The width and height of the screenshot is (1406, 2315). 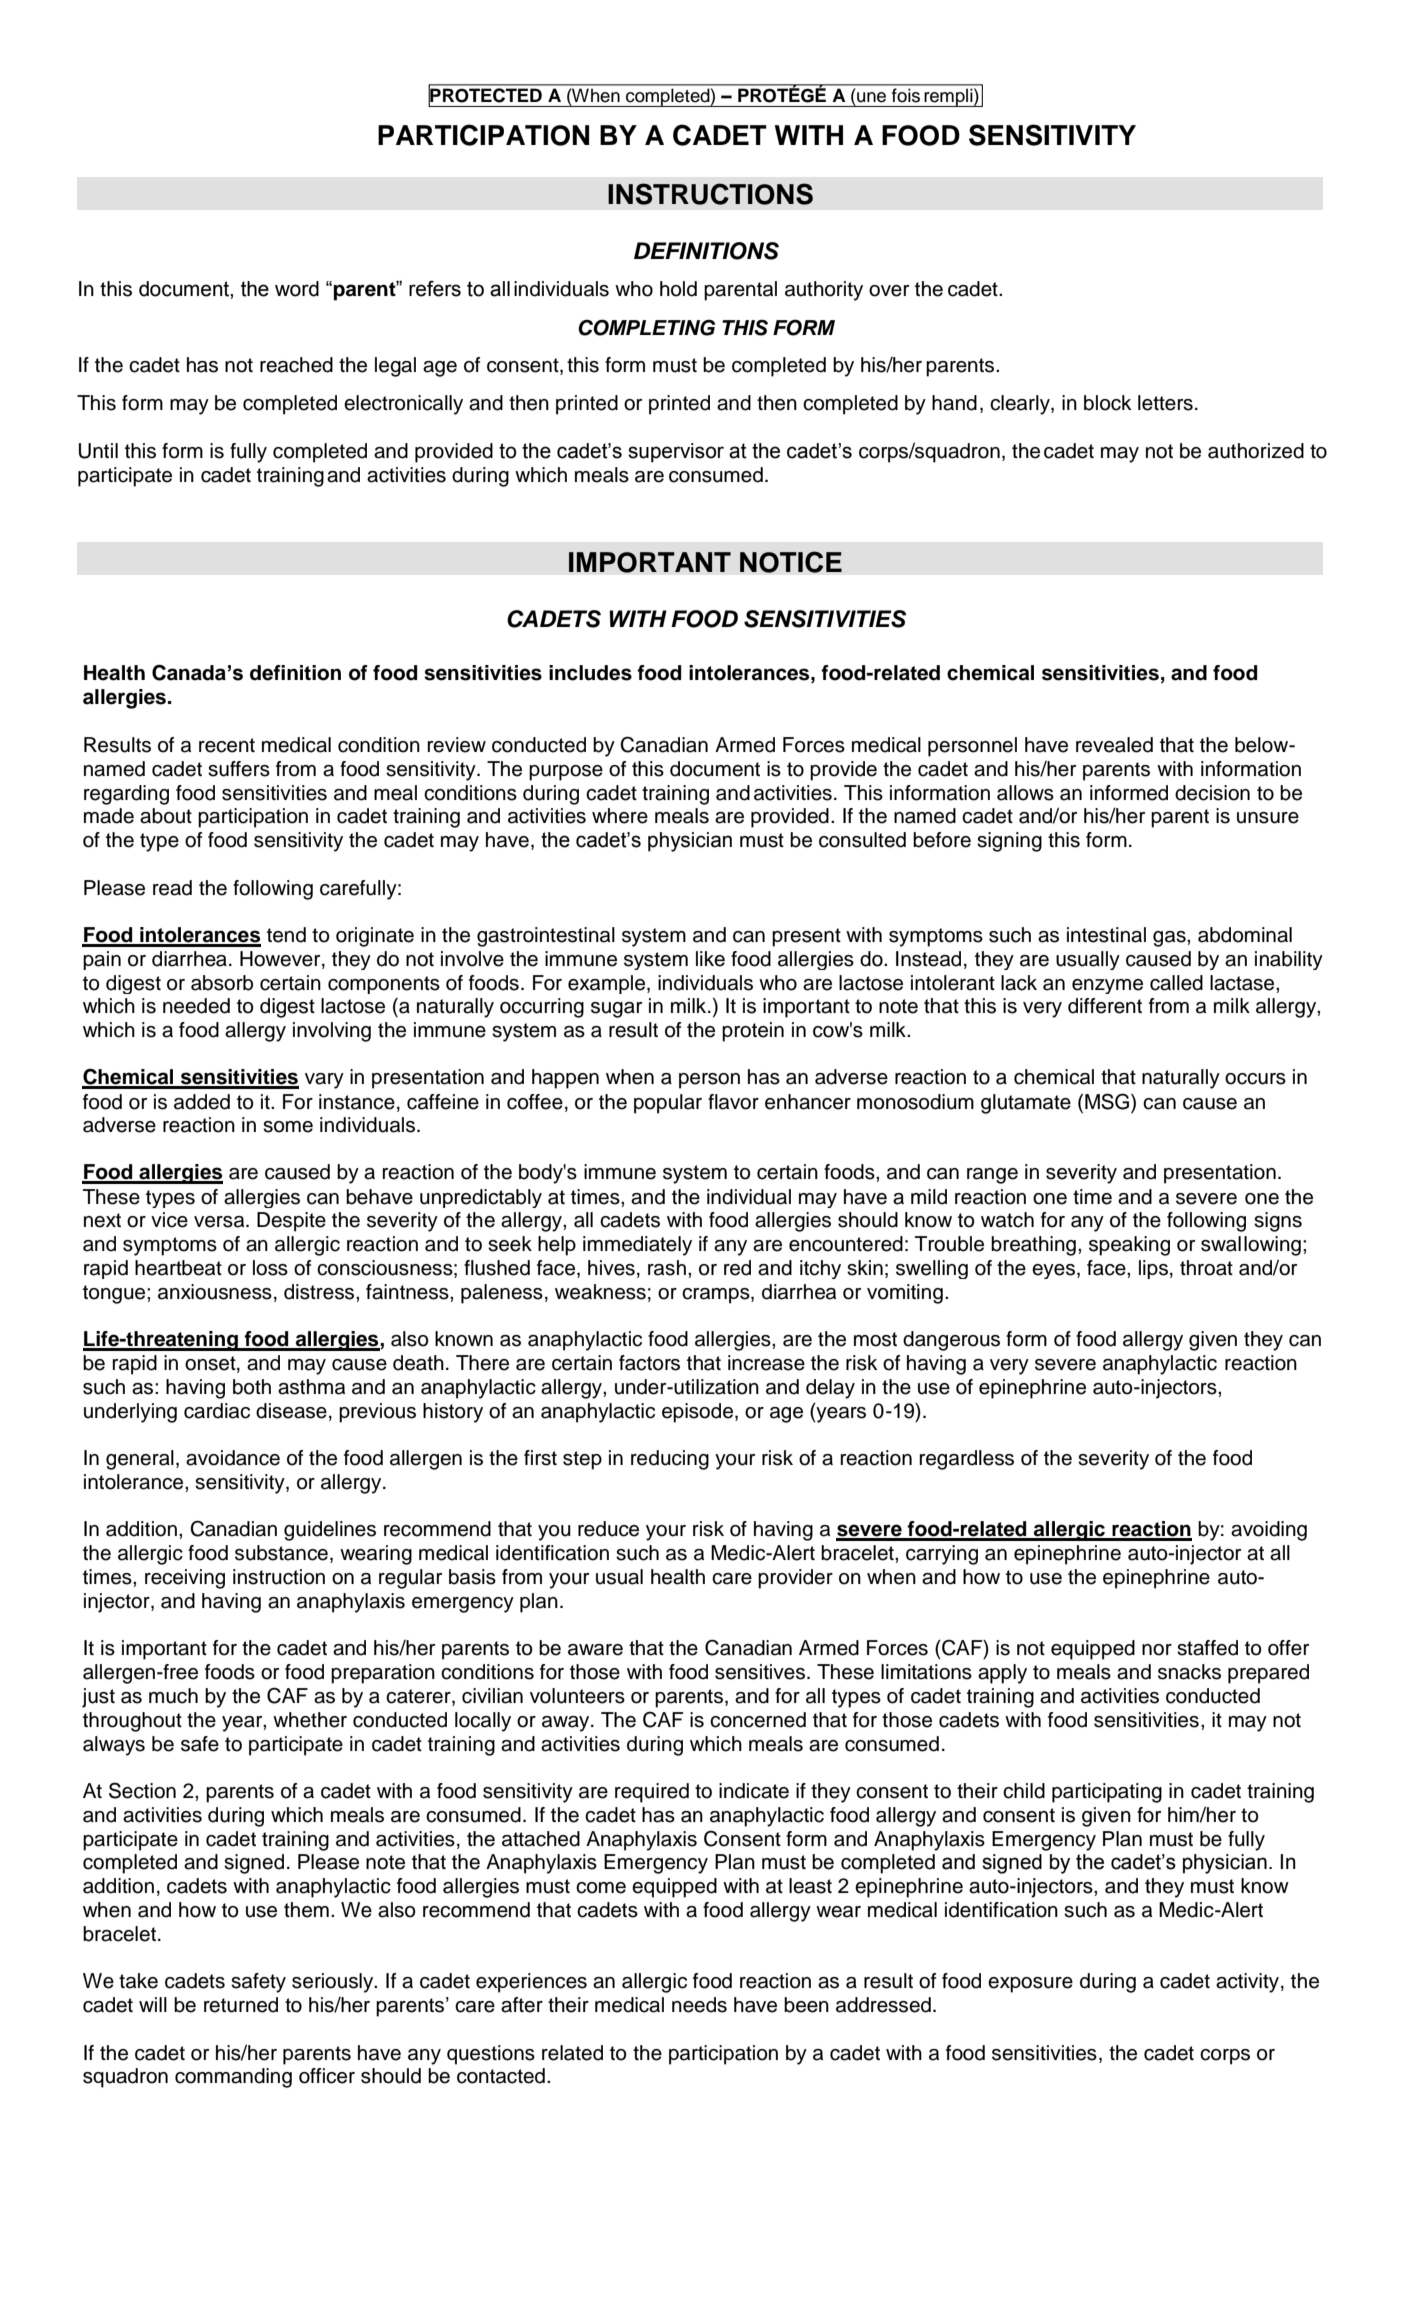 What do you see at coordinates (637, 1246) in the screenshot?
I see `immediately` at bounding box center [637, 1246].
